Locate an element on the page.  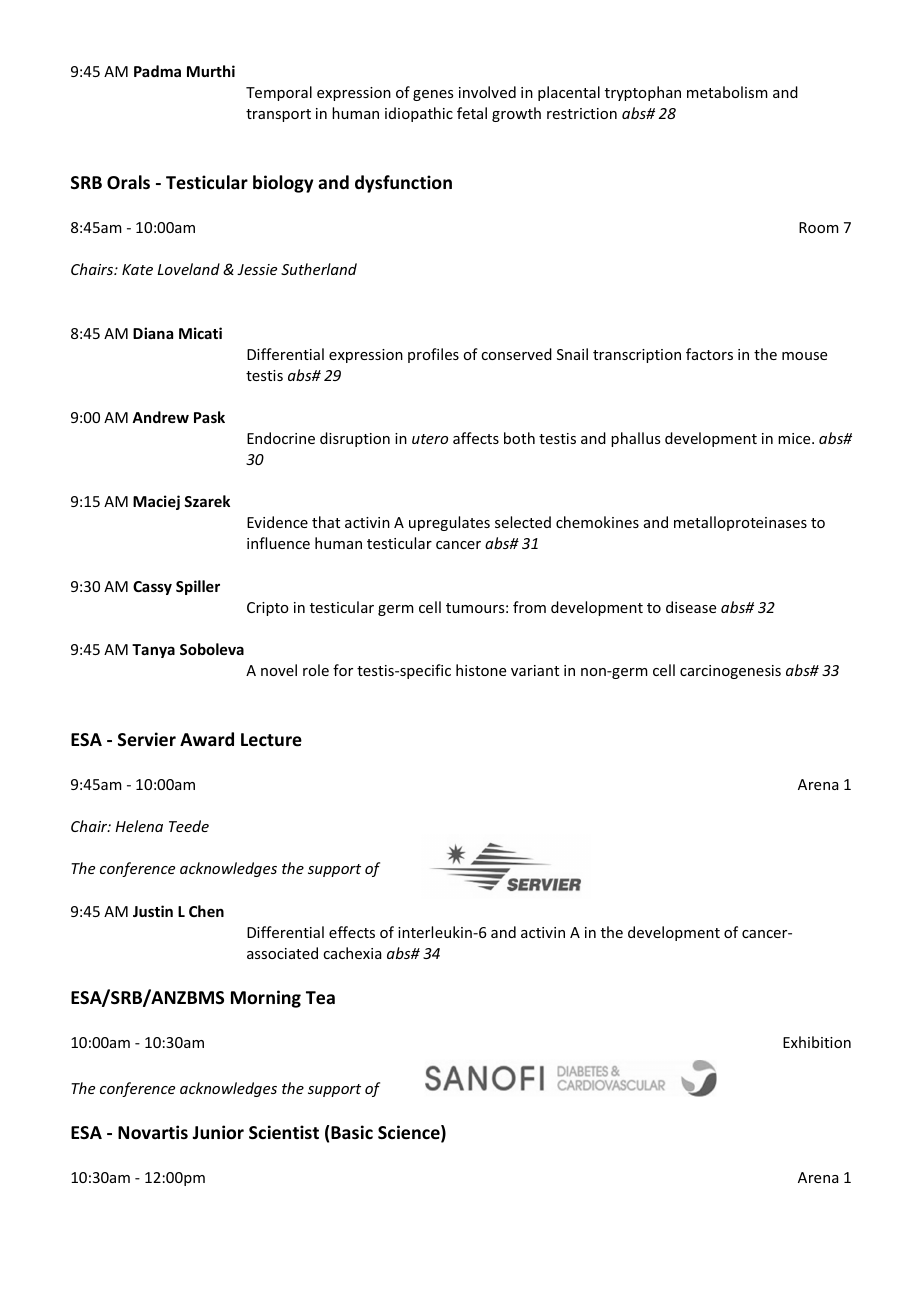
Chen is located at coordinates (206, 911).
